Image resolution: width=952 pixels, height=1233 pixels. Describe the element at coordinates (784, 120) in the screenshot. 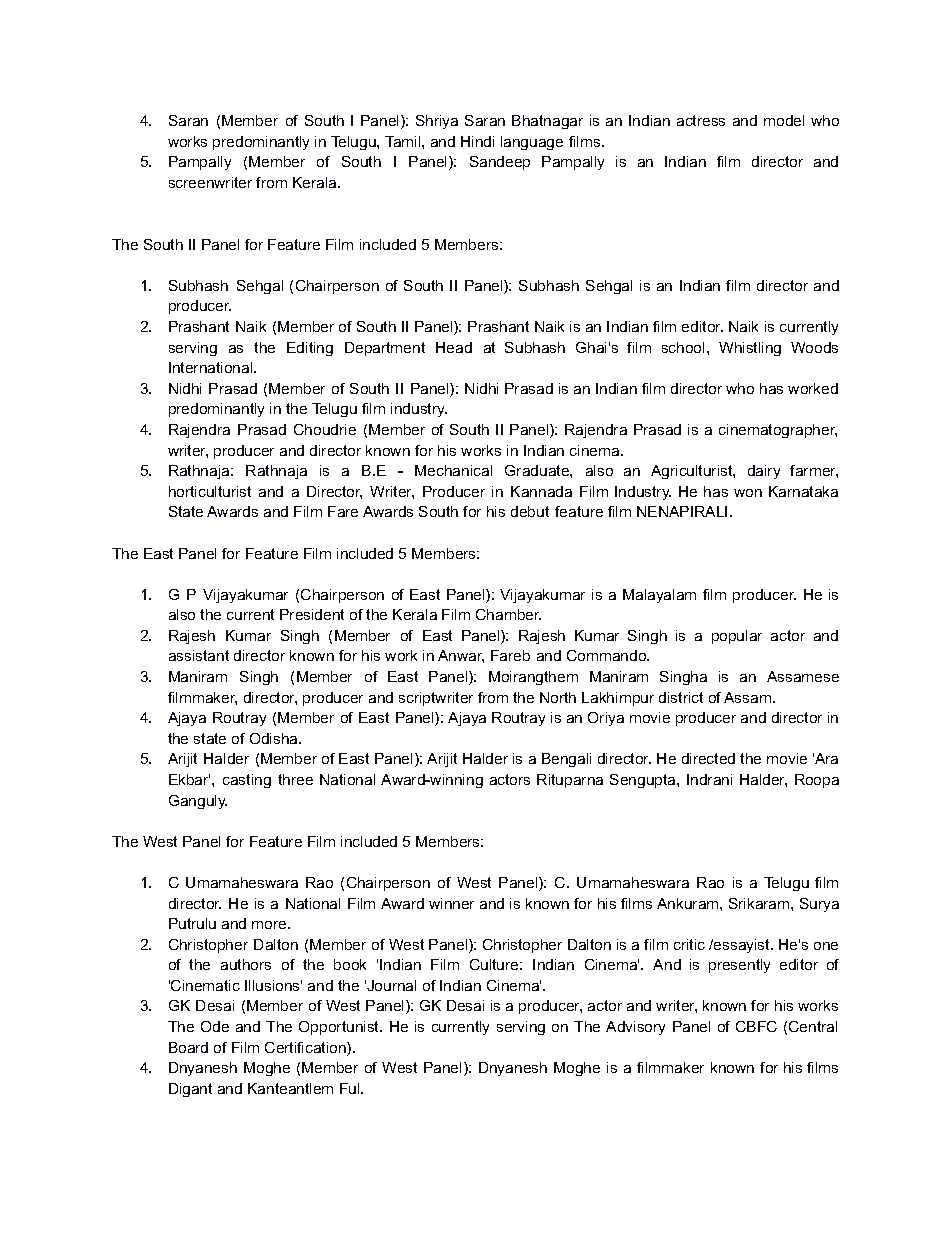

I see `model` at that location.
